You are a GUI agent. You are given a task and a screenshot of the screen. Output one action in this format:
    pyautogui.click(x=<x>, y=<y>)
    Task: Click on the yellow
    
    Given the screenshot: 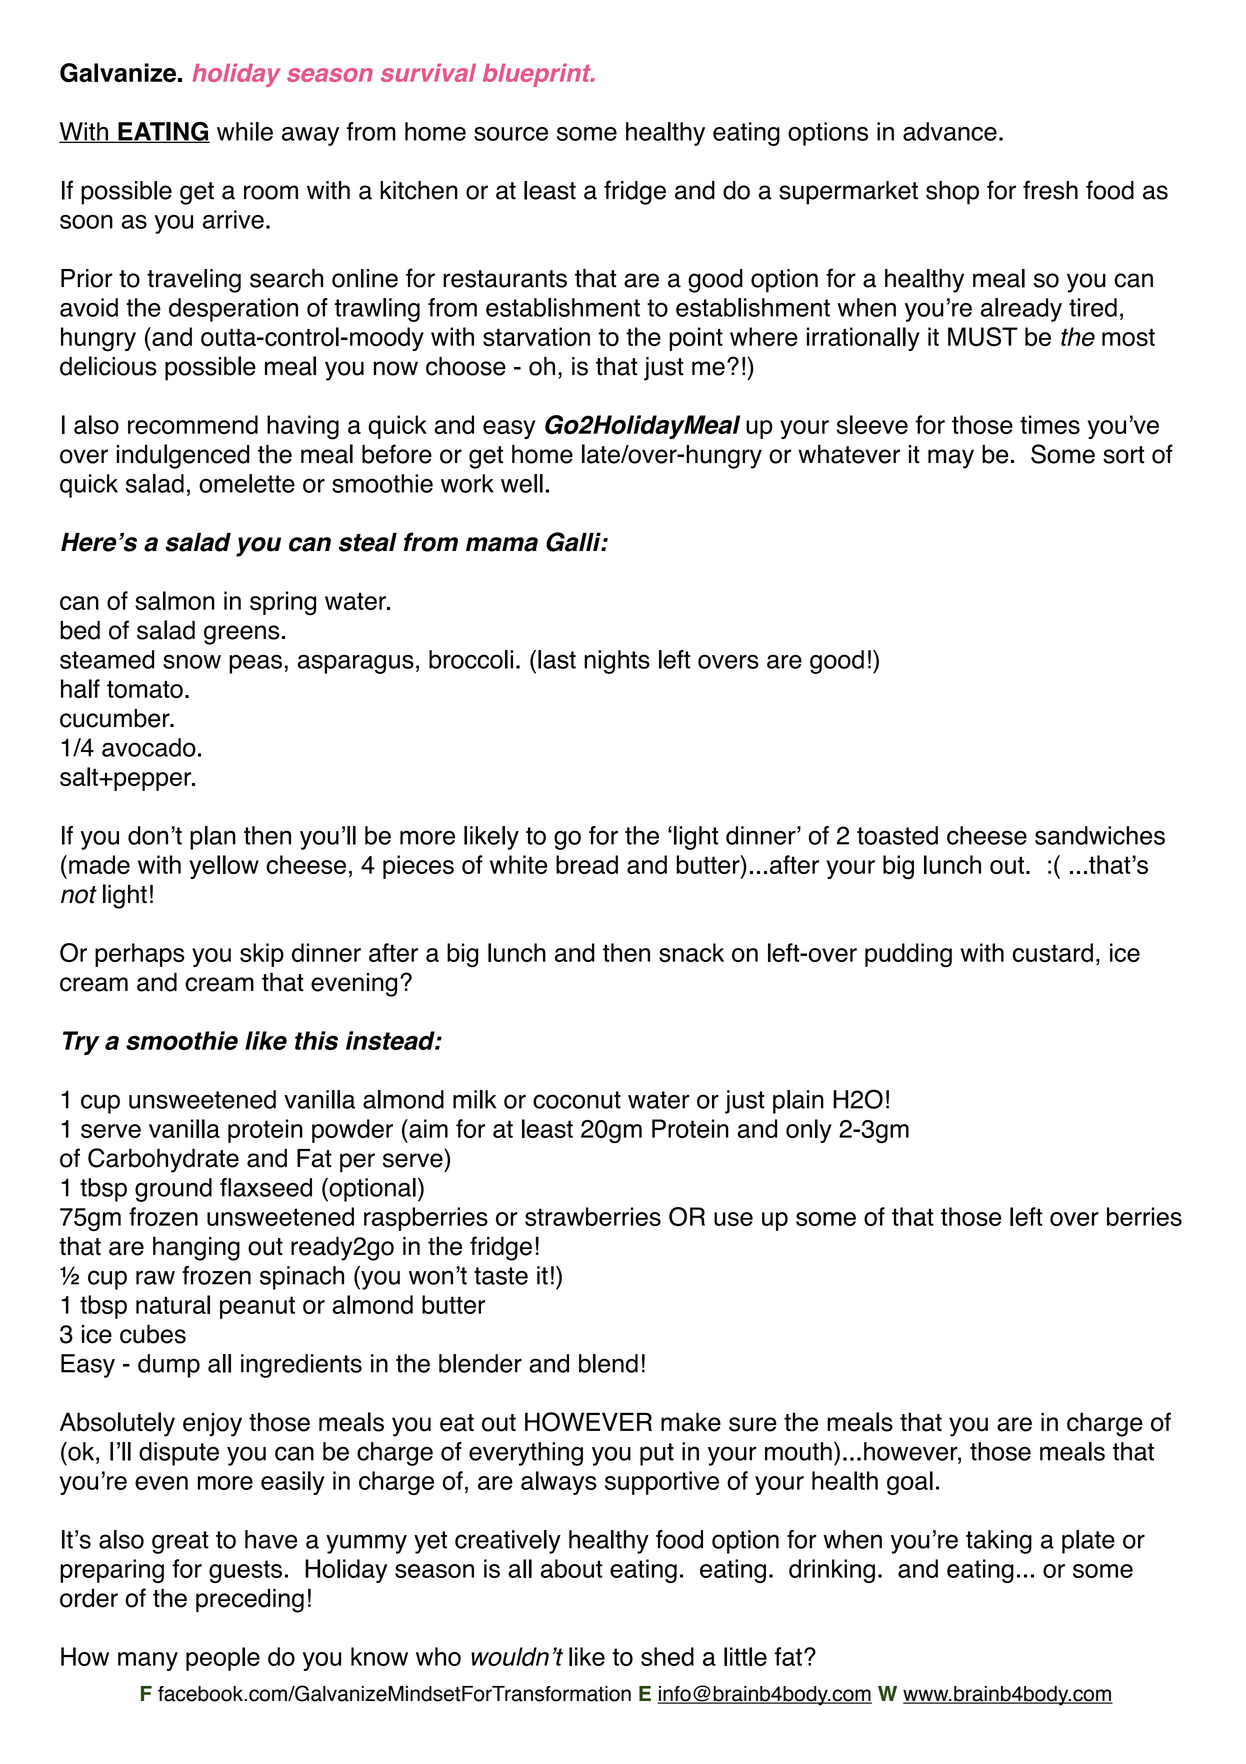 What is the action you would take?
    pyautogui.click(x=224, y=867)
